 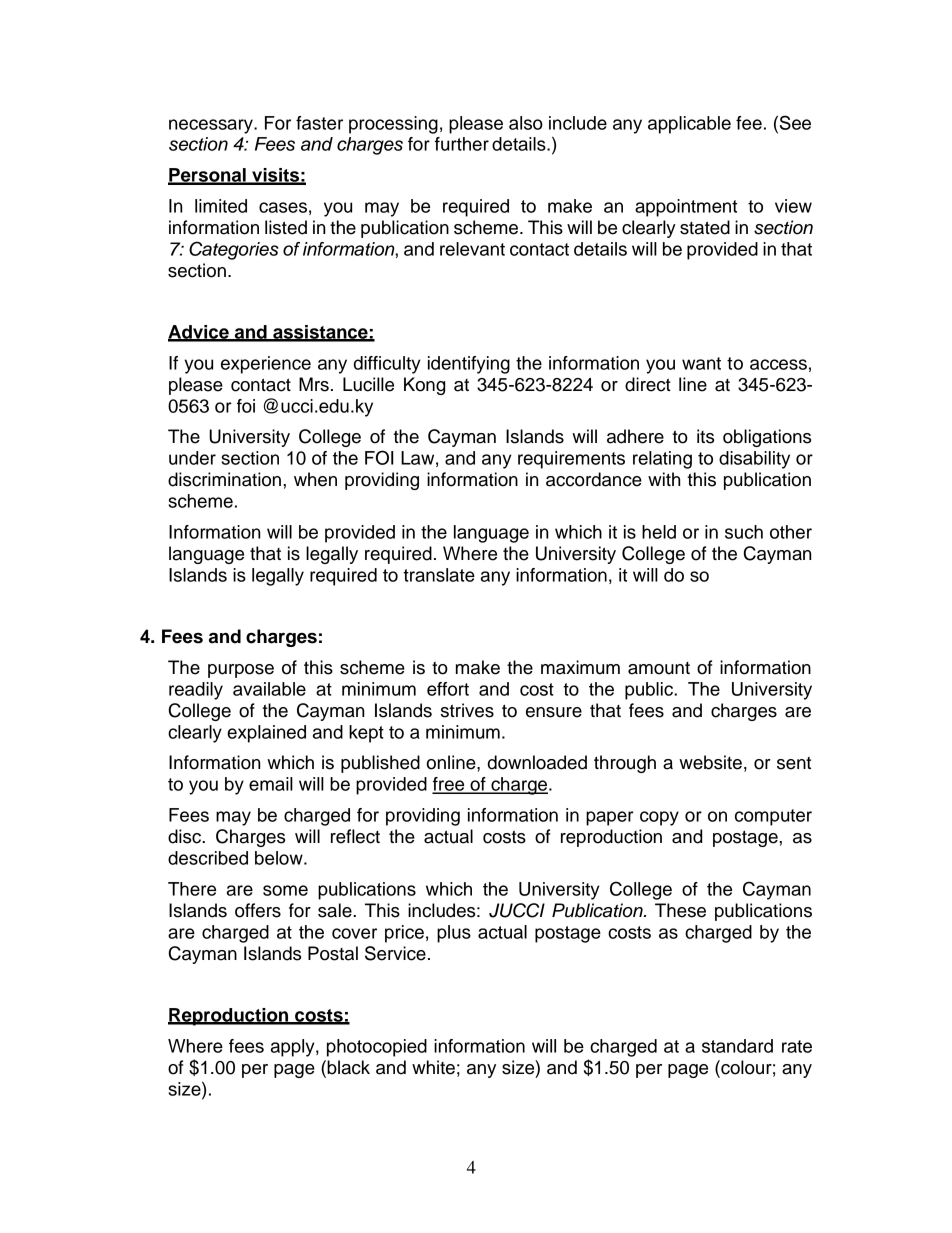 What do you see at coordinates (467, 710) in the image?
I see `strives` at bounding box center [467, 710].
